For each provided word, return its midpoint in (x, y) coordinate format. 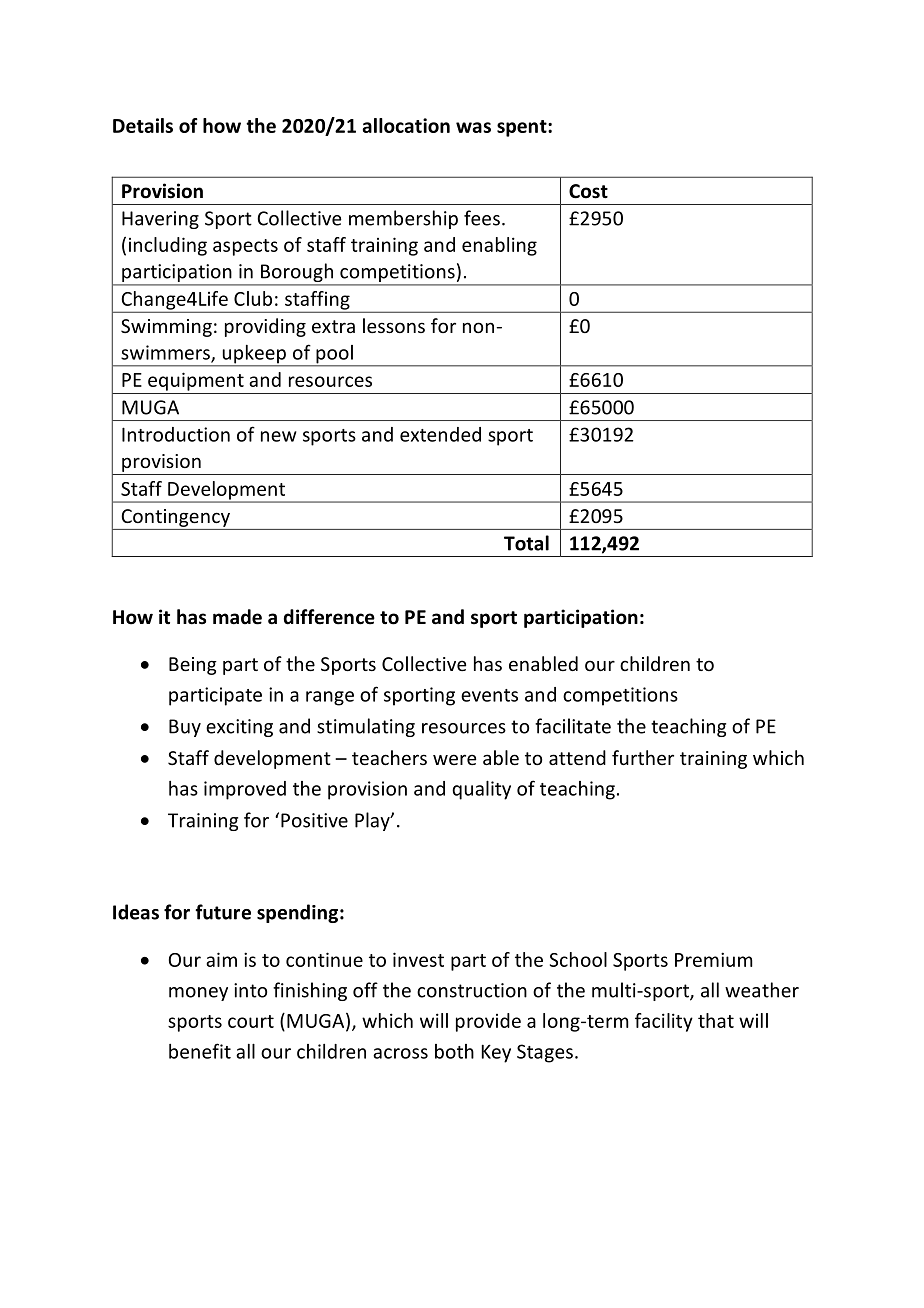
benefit (200, 1051)
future (223, 912)
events (489, 695)
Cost (588, 191)
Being (193, 666)
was (473, 127)
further (643, 757)
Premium (714, 959)
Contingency (175, 518)
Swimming (166, 328)
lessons (394, 325)
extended (440, 434)
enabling (499, 246)
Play (373, 821)
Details (143, 125)
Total (526, 543)
